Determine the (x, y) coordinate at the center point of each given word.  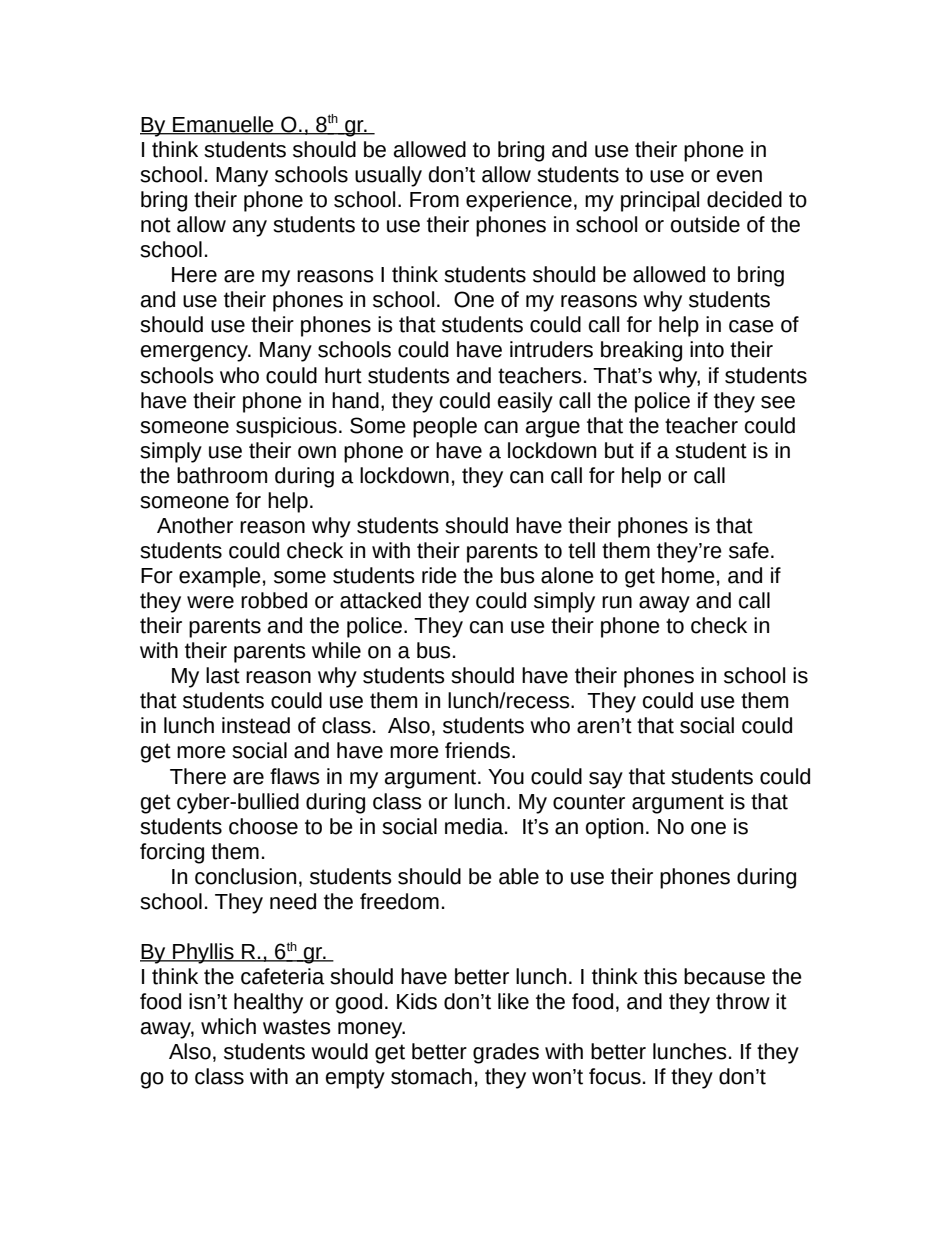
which (228, 1026)
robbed (274, 600)
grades (506, 1053)
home (688, 575)
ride (439, 575)
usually (388, 176)
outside (705, 224)
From (434, 200)
